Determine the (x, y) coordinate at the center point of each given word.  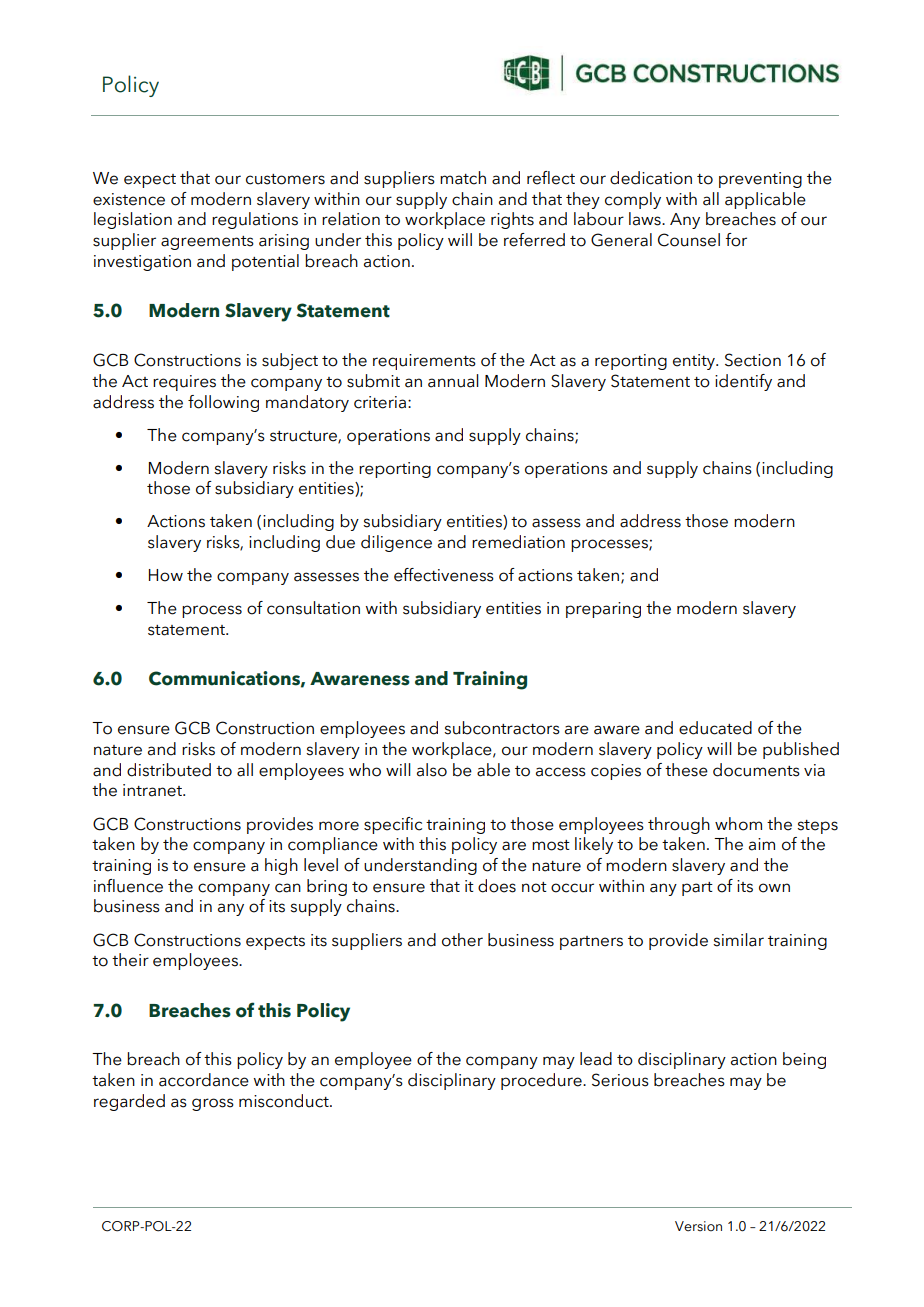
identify (743, 382)
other (462, 940)
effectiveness (444, 575)
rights (512, 220)
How (166, 575)
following (223, 403)
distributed (169, 770)
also (432, 770)
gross (213, 1104)
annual (453, 381)
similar (738, 940)
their (130, 960)
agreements (207, 243)
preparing (603, 610)
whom (738, 824)
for (736, 240)
